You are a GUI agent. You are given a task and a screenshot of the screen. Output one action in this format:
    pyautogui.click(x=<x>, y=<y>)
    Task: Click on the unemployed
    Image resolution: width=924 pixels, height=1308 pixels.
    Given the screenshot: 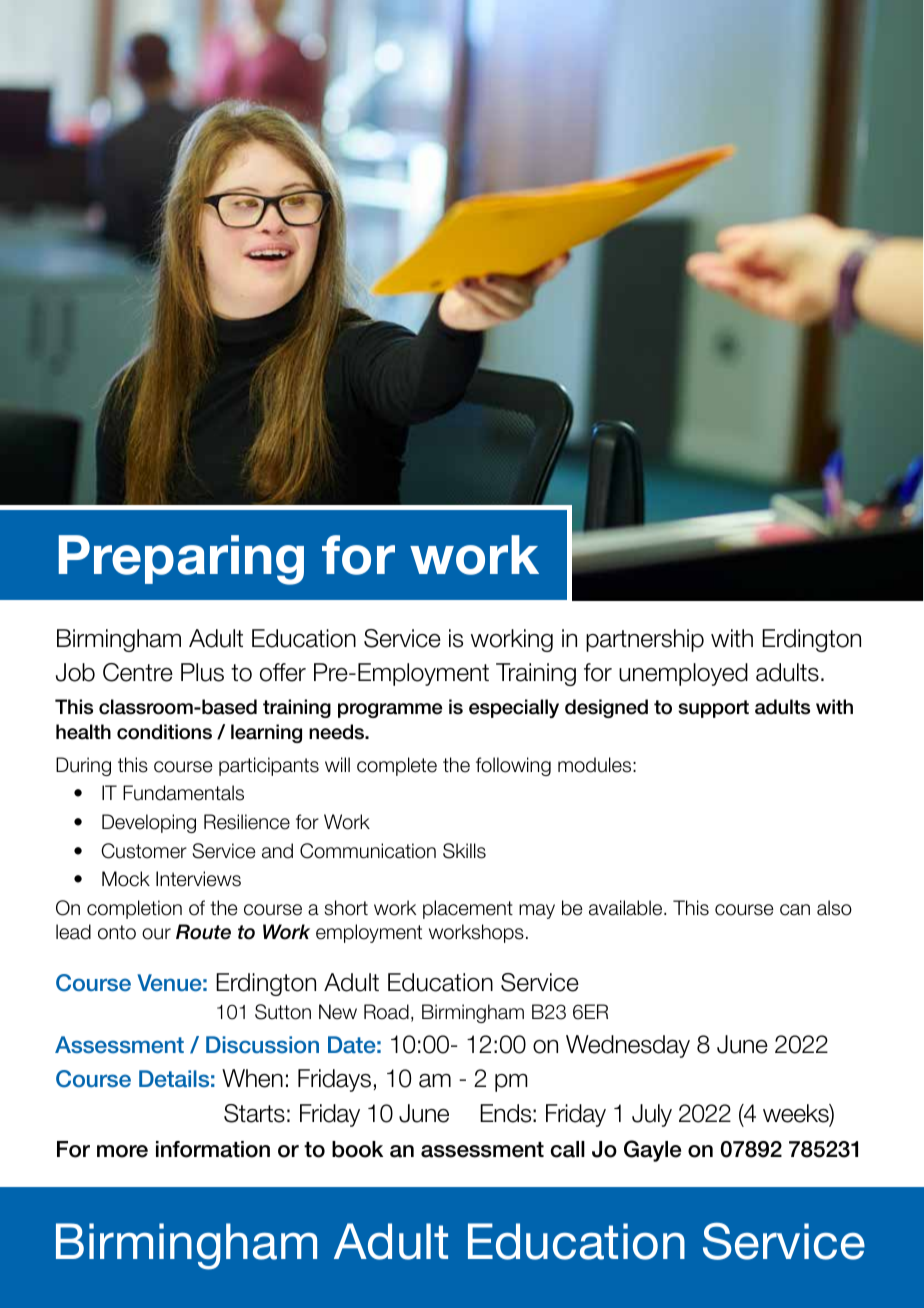 What is the action you would take?
    pyautogui.click(x=683, y=674)
